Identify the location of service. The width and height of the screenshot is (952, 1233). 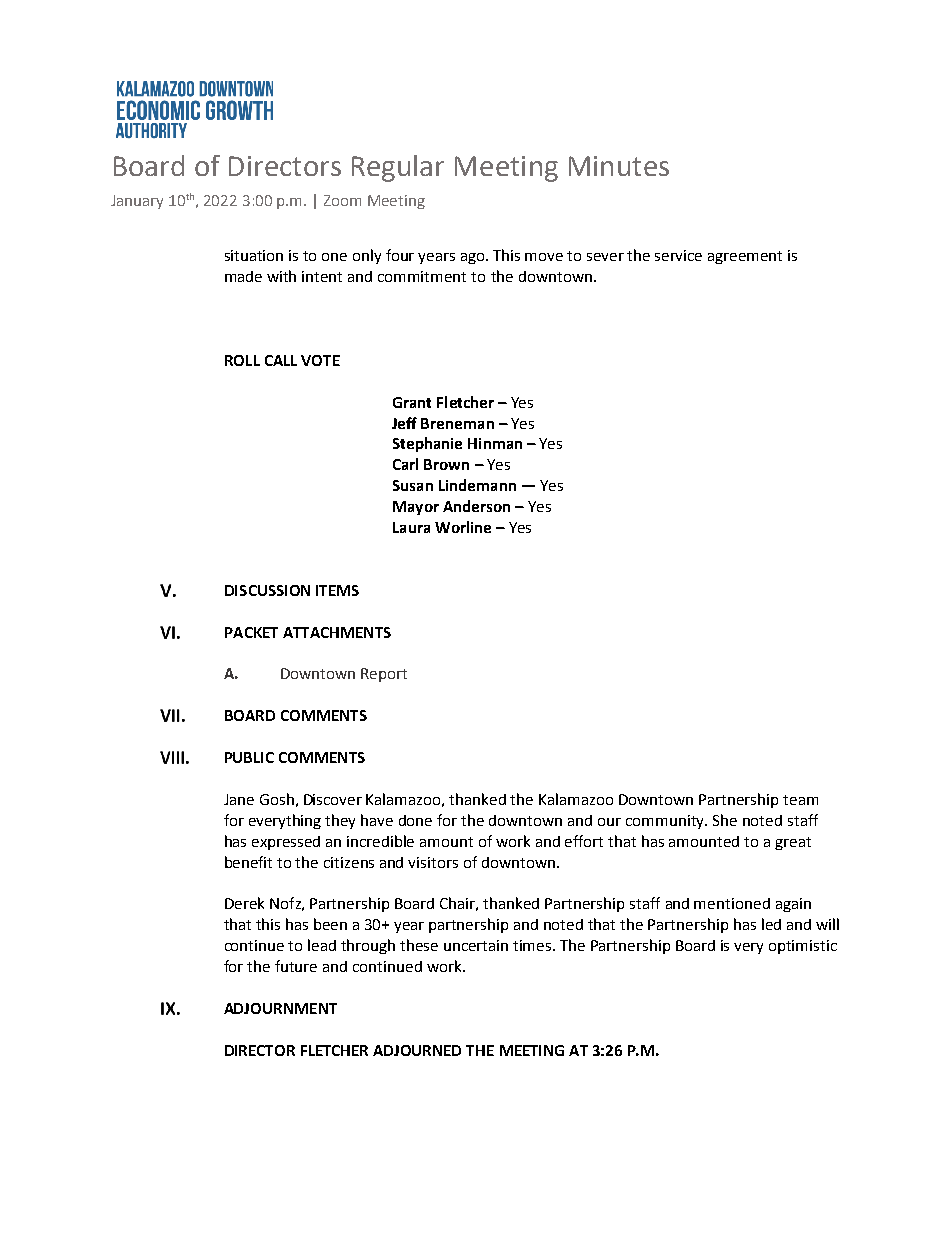
(678, 255).
